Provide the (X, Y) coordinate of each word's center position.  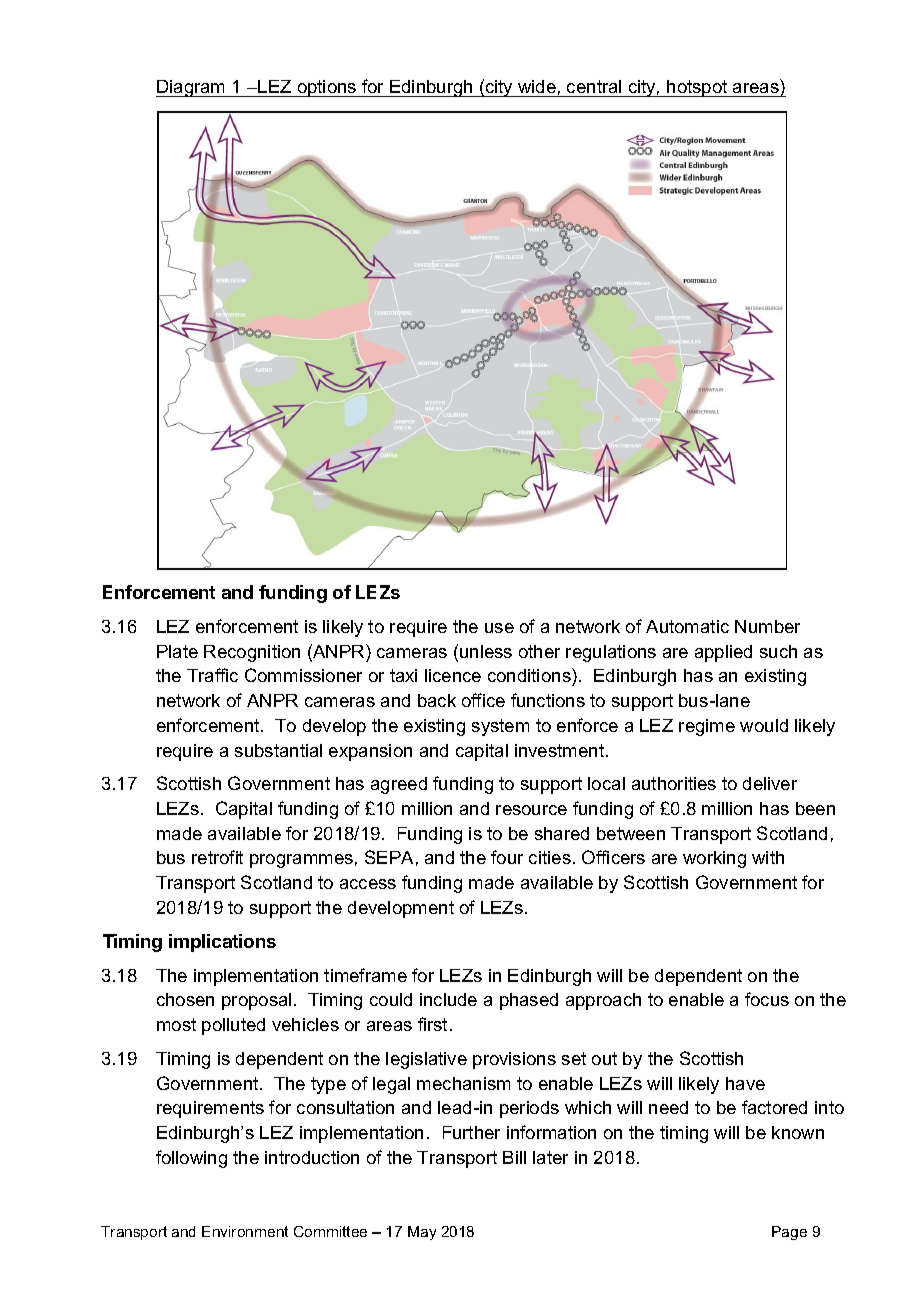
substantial (278, 750)
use (499, 628)
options (327, 88)
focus (767, 999)
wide (537, 88)
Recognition (252, 653)
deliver (770, 783)
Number (767, 626)
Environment (245, 1231)
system (500, 727)
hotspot (697, 88)
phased (529, 1001)
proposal (256, 1001)
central (594, 88)
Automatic (687, 626)
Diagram (192, 88)
